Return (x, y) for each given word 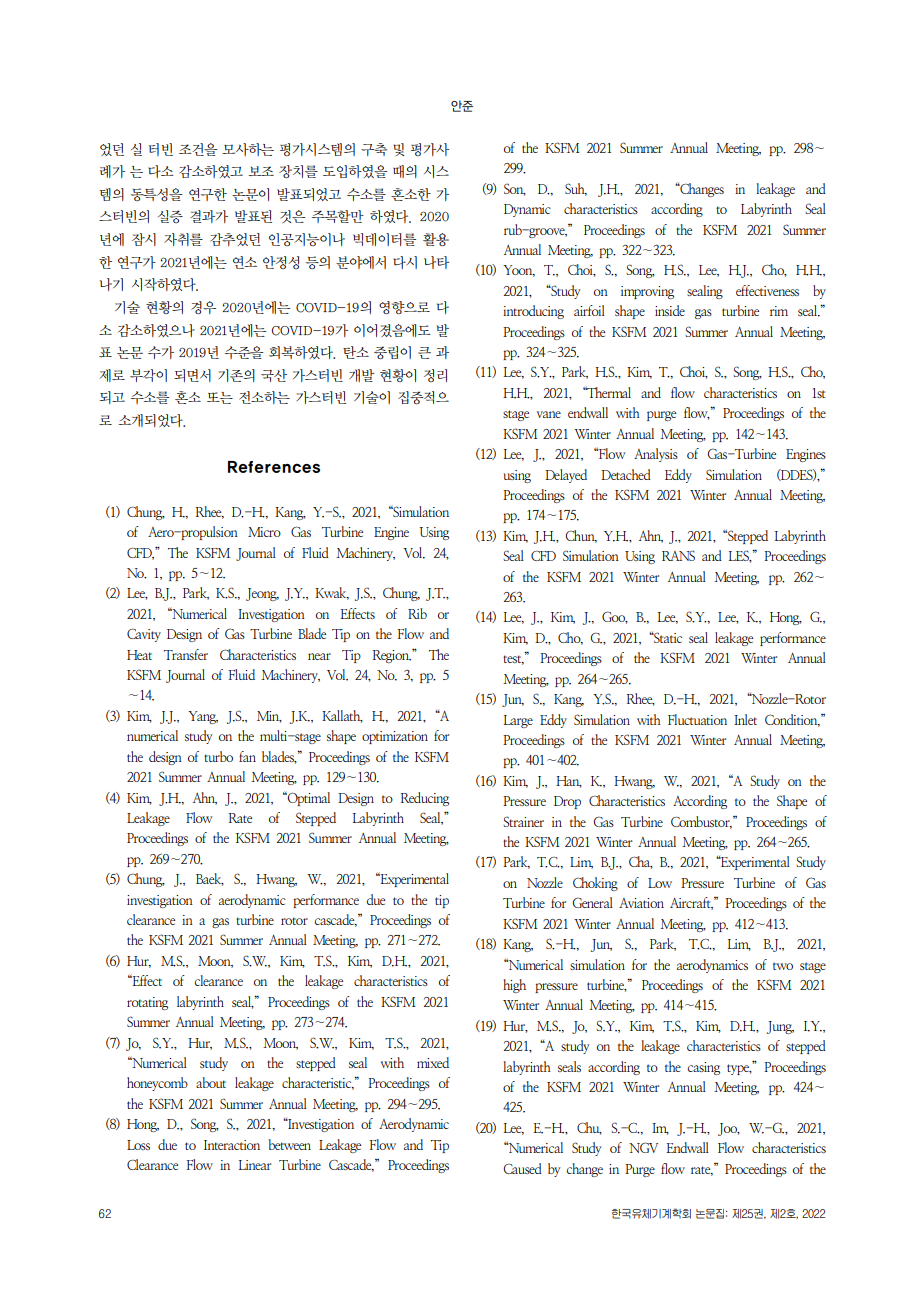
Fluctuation (697, 719)
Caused (522, 1168)
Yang (203, 717)
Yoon (519, 271)
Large (518, 721)
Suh (576, 189)
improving (647, 292)
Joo (729, 1129)
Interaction (232, 1145)
